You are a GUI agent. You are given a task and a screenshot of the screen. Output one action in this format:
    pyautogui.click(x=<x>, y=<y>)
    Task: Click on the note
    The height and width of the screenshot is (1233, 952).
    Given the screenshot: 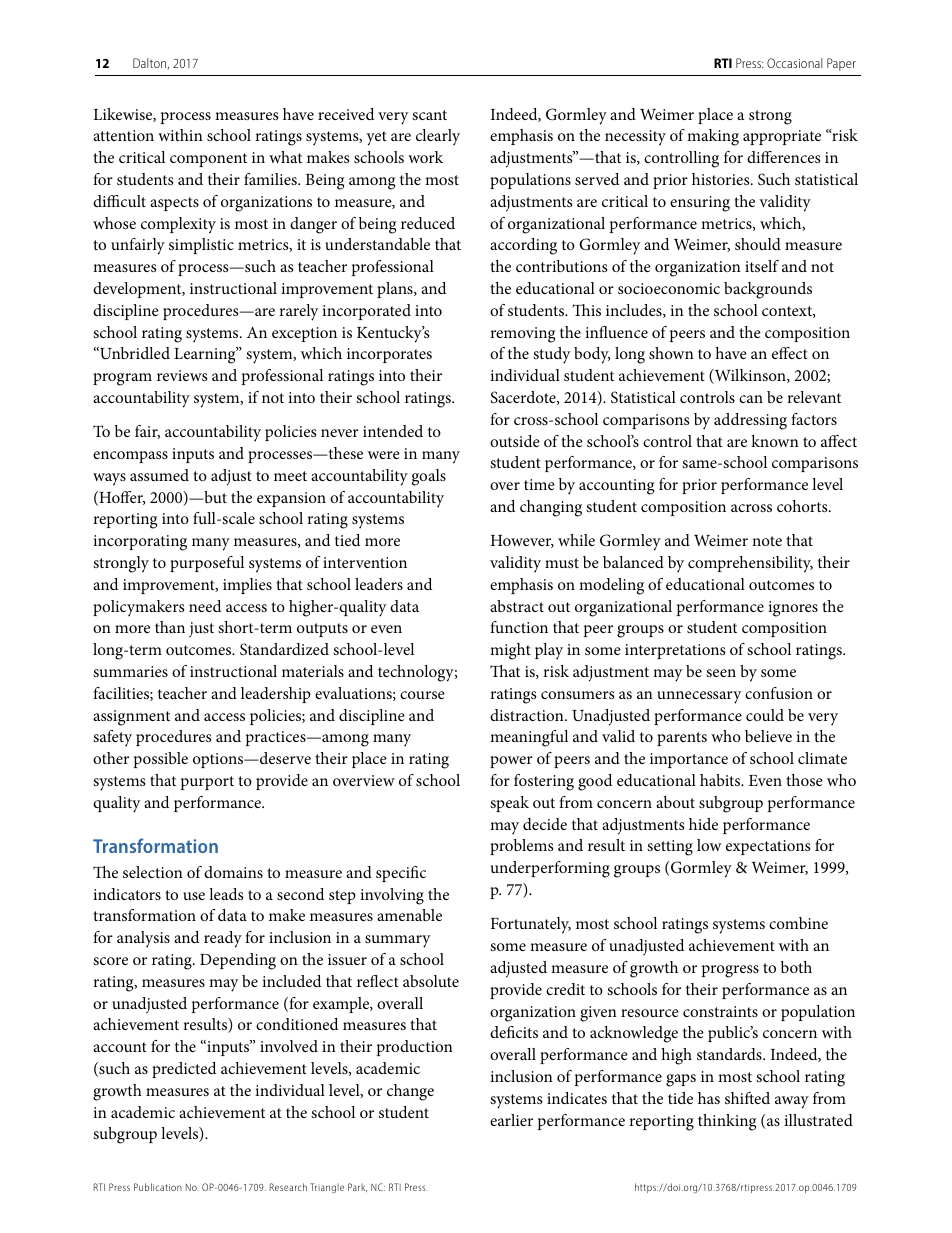 What is the action you would take?
    pyautogui.click(x=767, y=541)
